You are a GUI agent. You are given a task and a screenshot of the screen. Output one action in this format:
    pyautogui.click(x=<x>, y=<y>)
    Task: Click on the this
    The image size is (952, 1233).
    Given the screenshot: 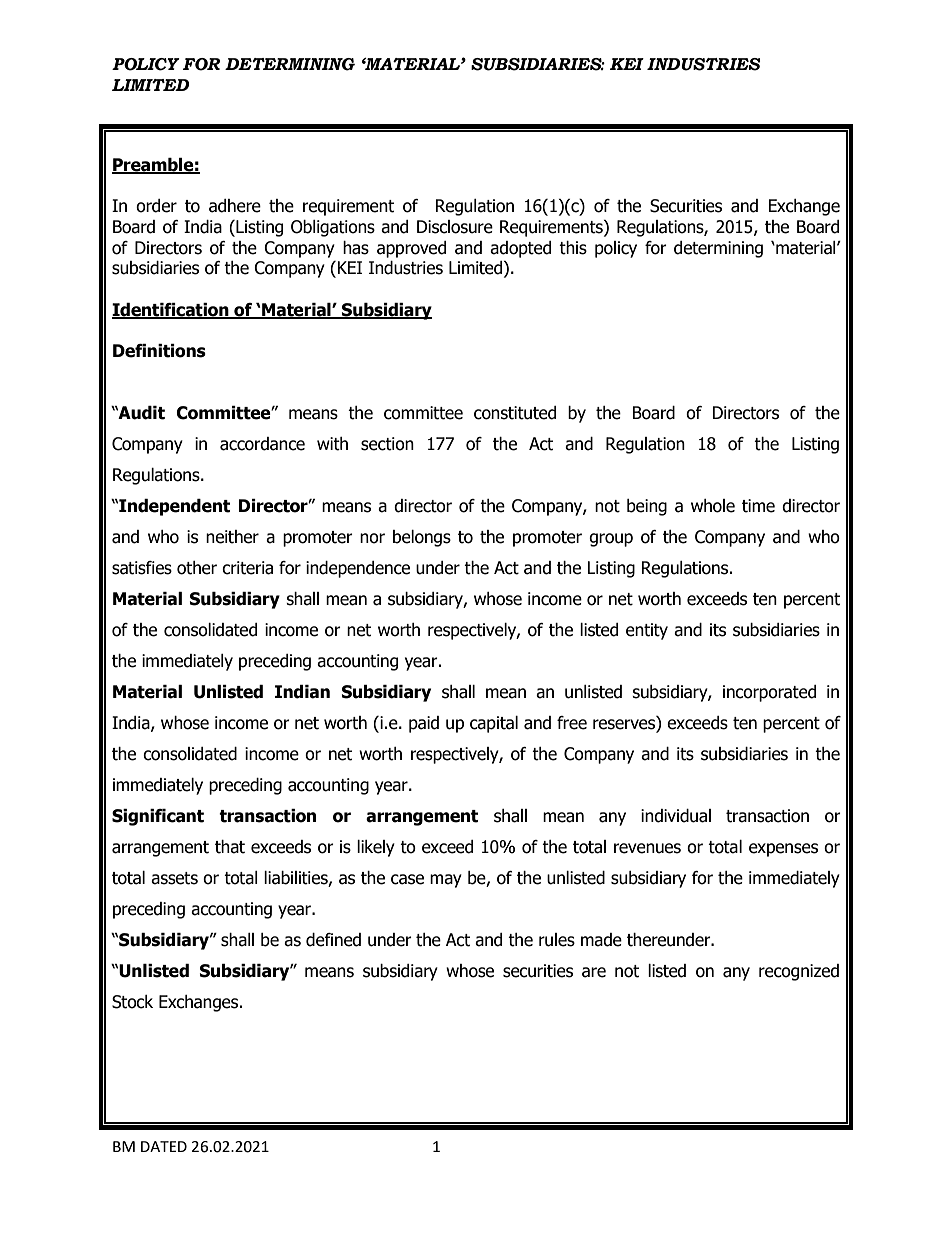 What is the action you would take?
    pyautogui.click(x=573, y=248)
